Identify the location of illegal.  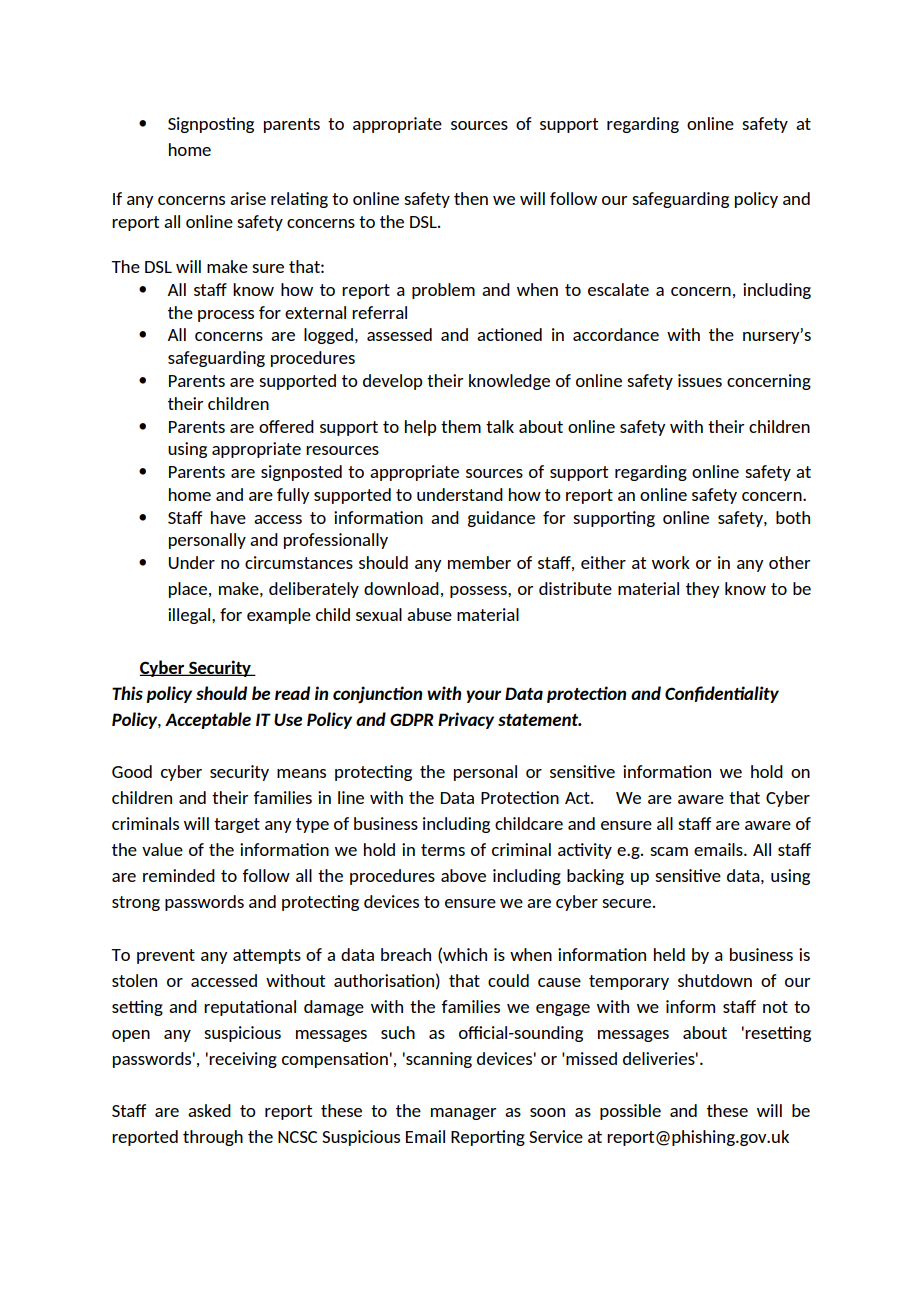
(190, 616).
